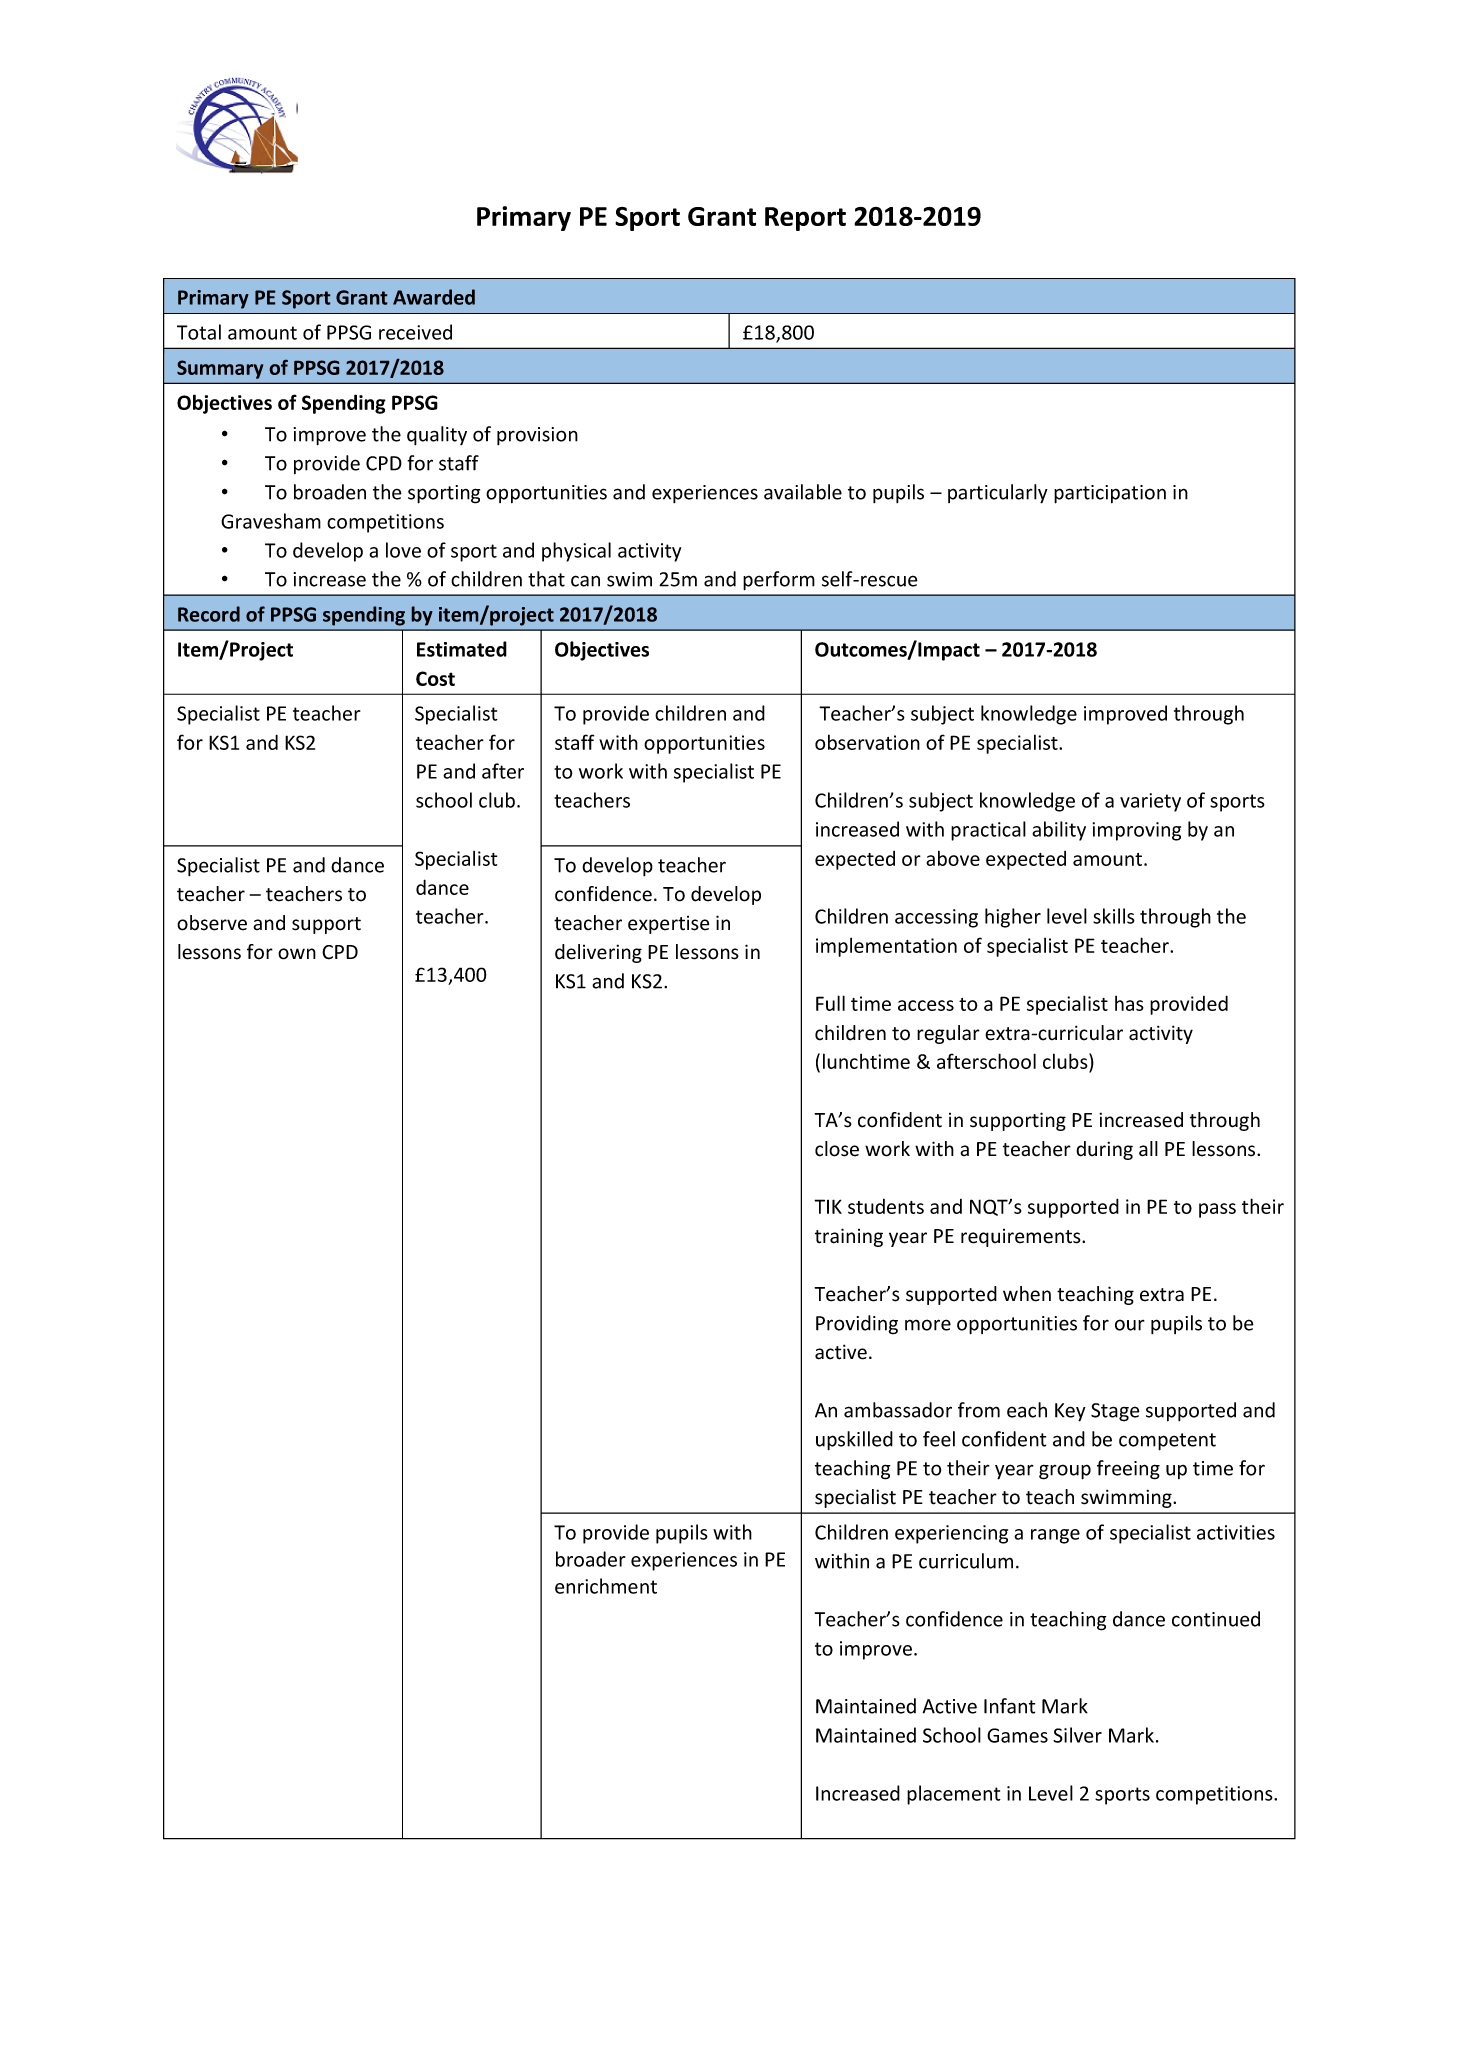  Describe the element at coordinates (1077, 1735) in the screenshot. I see `Silver` at that location.
